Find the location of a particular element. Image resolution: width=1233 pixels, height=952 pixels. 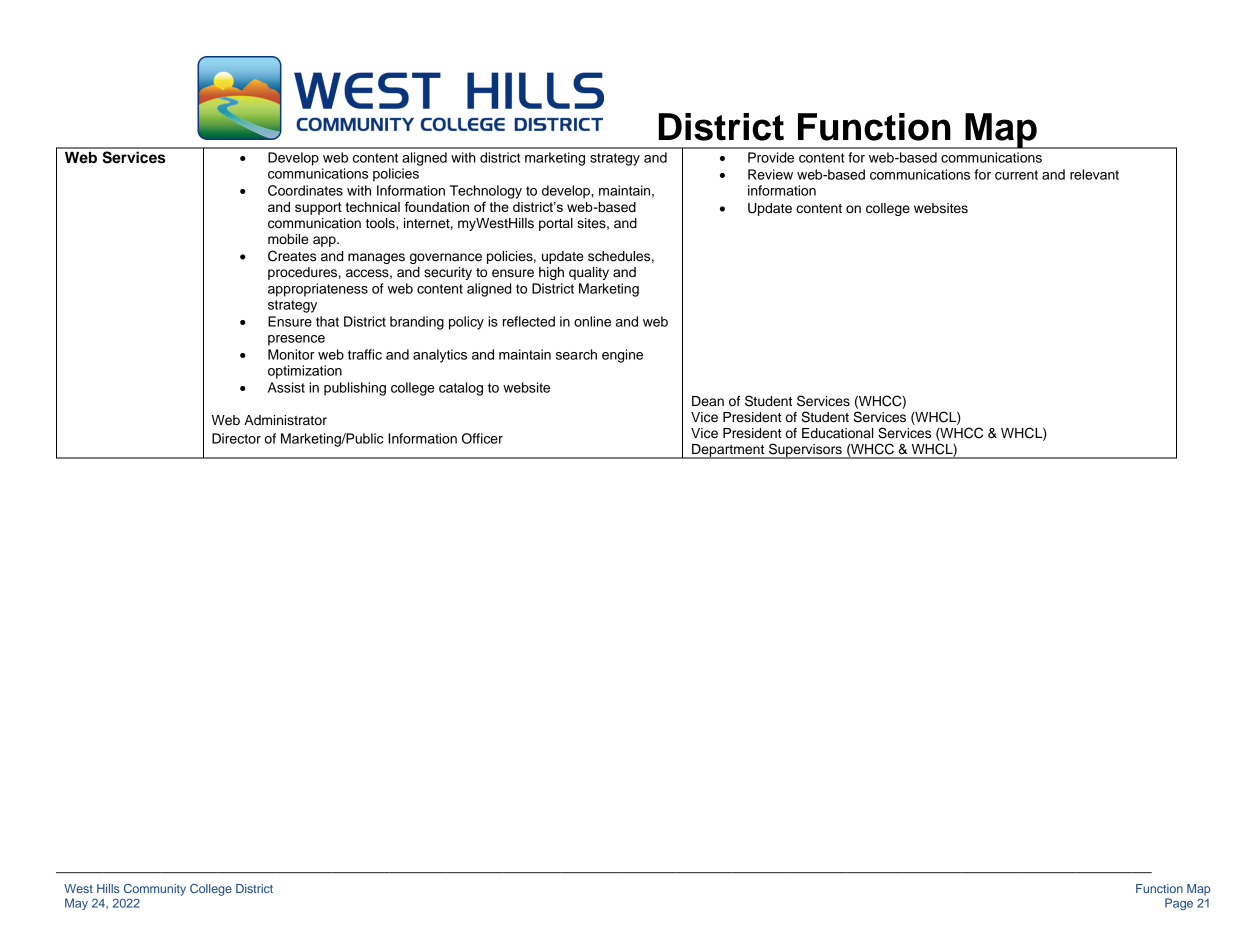

current is located at coordinates (1016, 175).
